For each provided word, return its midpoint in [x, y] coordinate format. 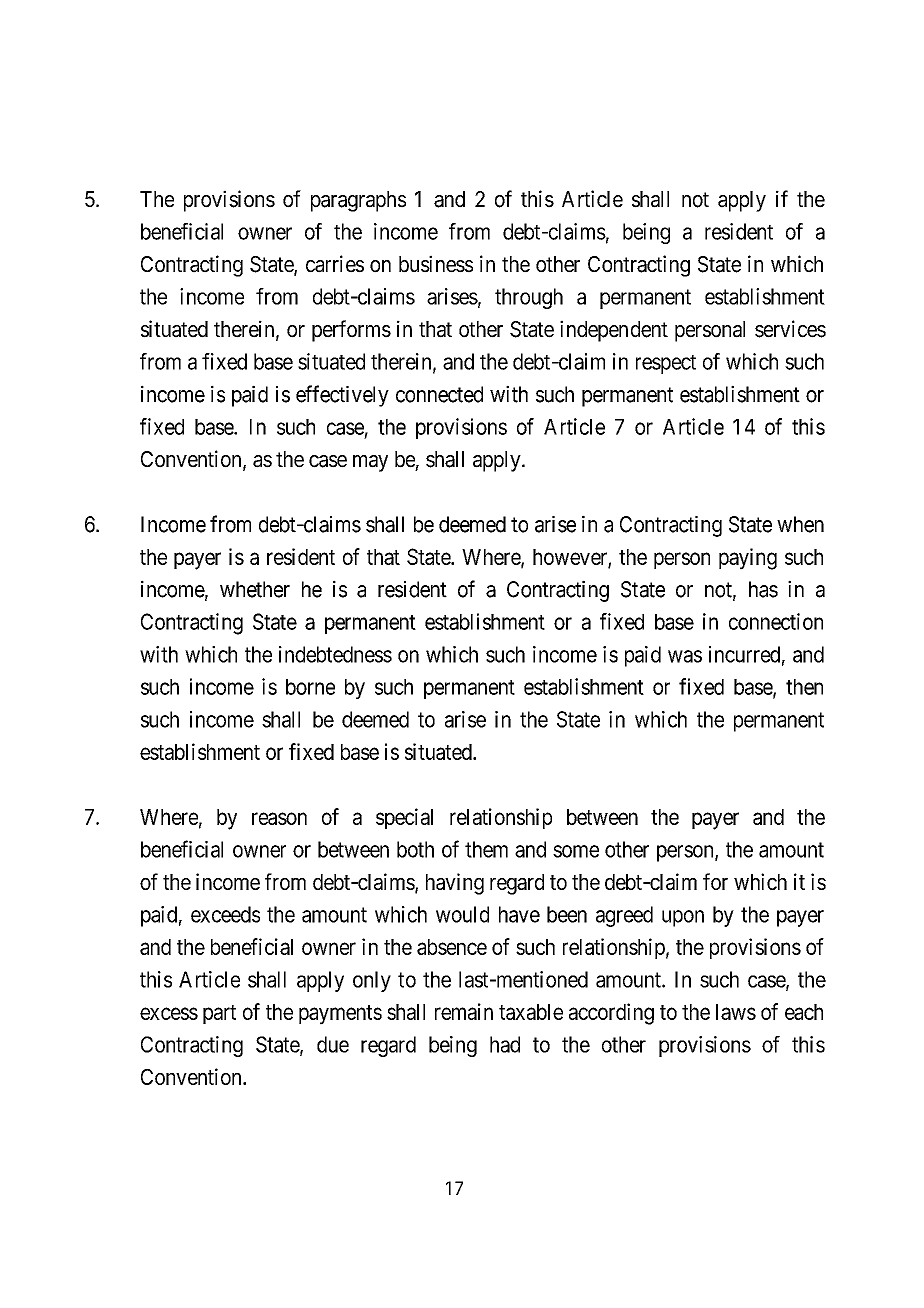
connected [439, 394]
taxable [531, 1012]
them [486, 849]
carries [335, 264]
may [370, 463]
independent [614, 331]
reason [279, 818]
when [800, 524]
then [804, 687]
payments [340, 1015]
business [436, 264]
